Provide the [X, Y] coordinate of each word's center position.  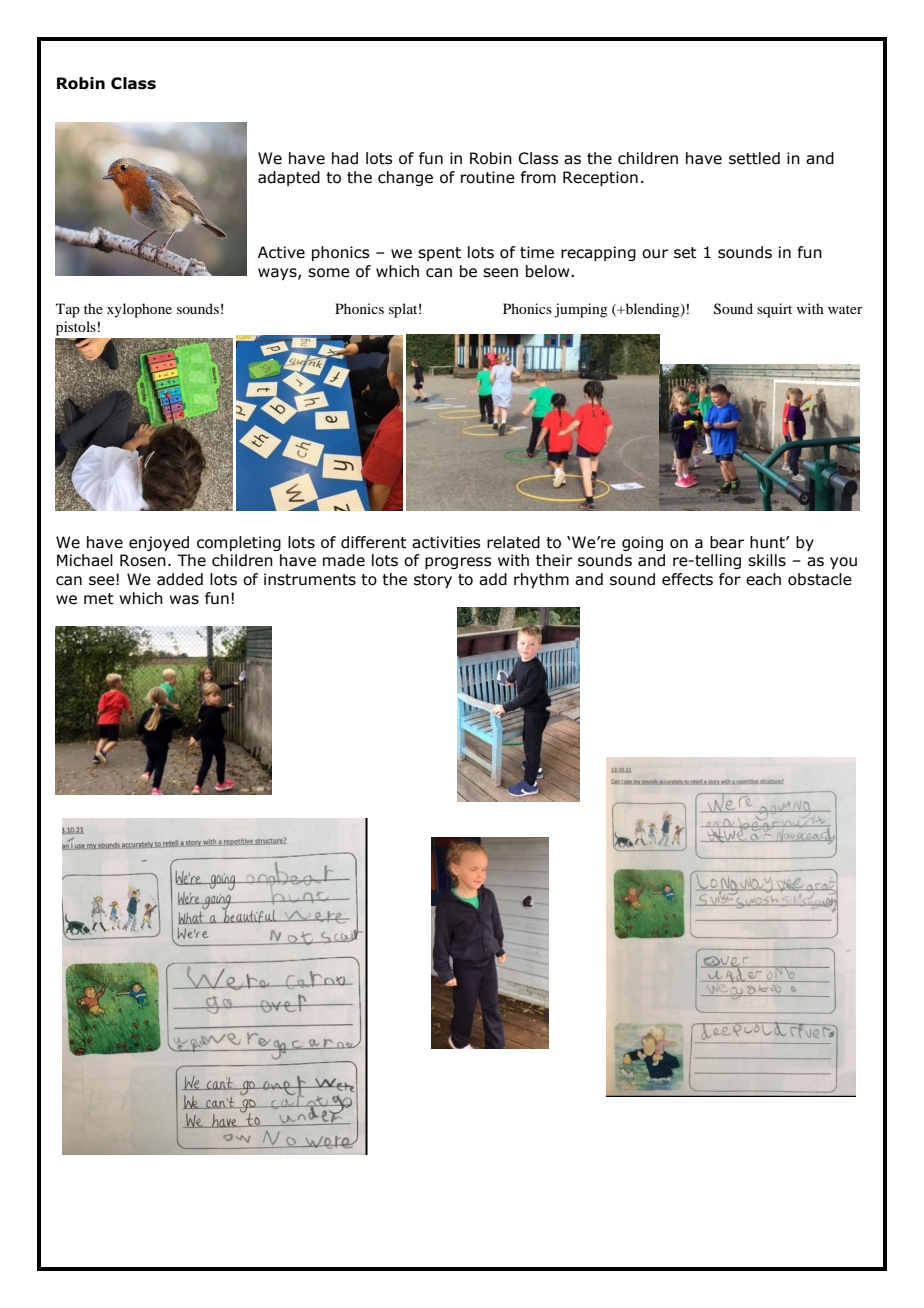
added [180, 579]
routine [488, 177]
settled [754, 158]
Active [281, 252]
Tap [68, 310]
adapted [289, 178]
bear [727, 542]
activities [446, 542]
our [655, 254]
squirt [774, 310]
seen [500, 273]
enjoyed [159, 543]
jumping [581, 310]
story [433, 581]
